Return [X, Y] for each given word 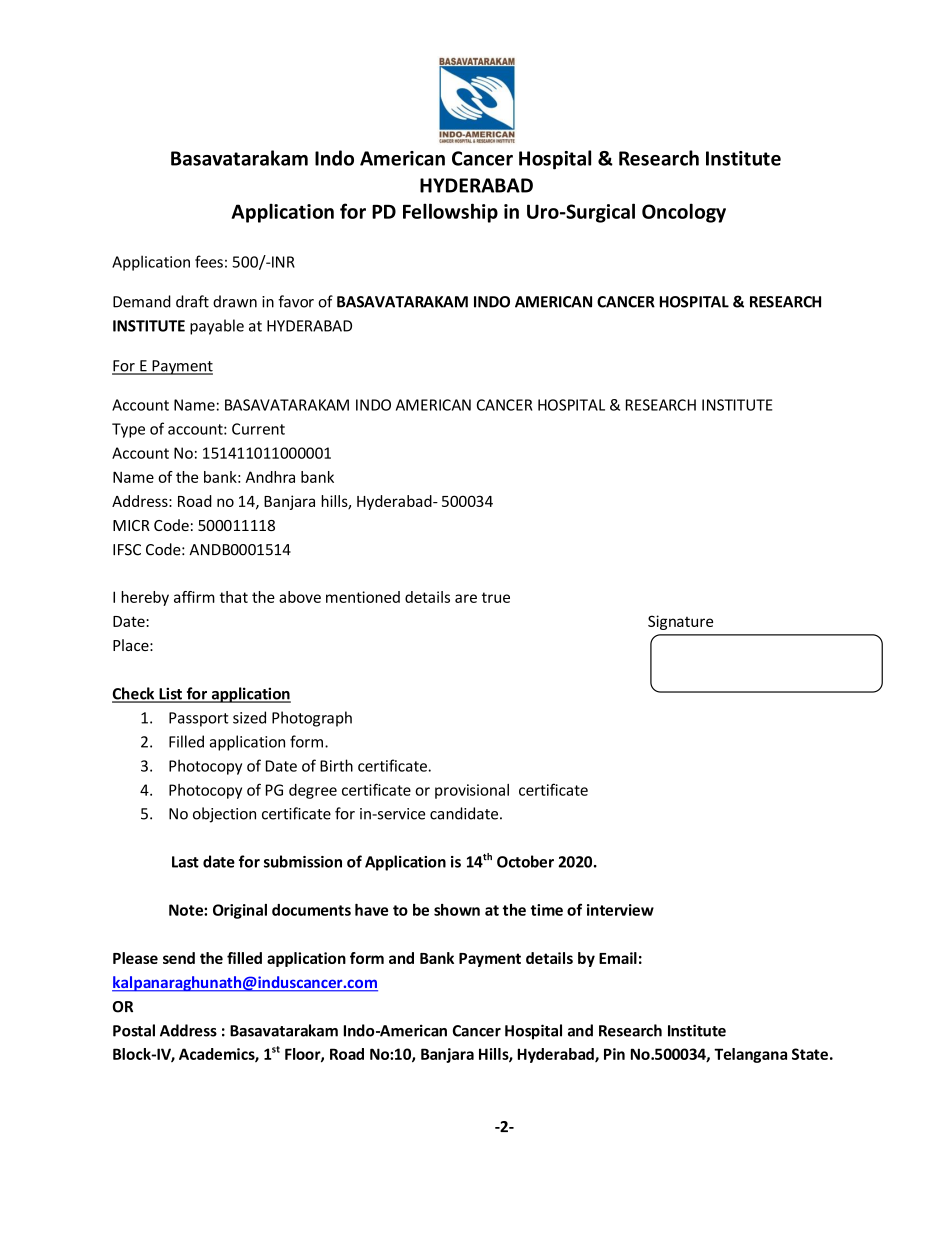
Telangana [750, 1055]
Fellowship [450, 213]
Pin [614, 1054]
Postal [134, 1030]
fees [209, 261]
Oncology [684, 213]
